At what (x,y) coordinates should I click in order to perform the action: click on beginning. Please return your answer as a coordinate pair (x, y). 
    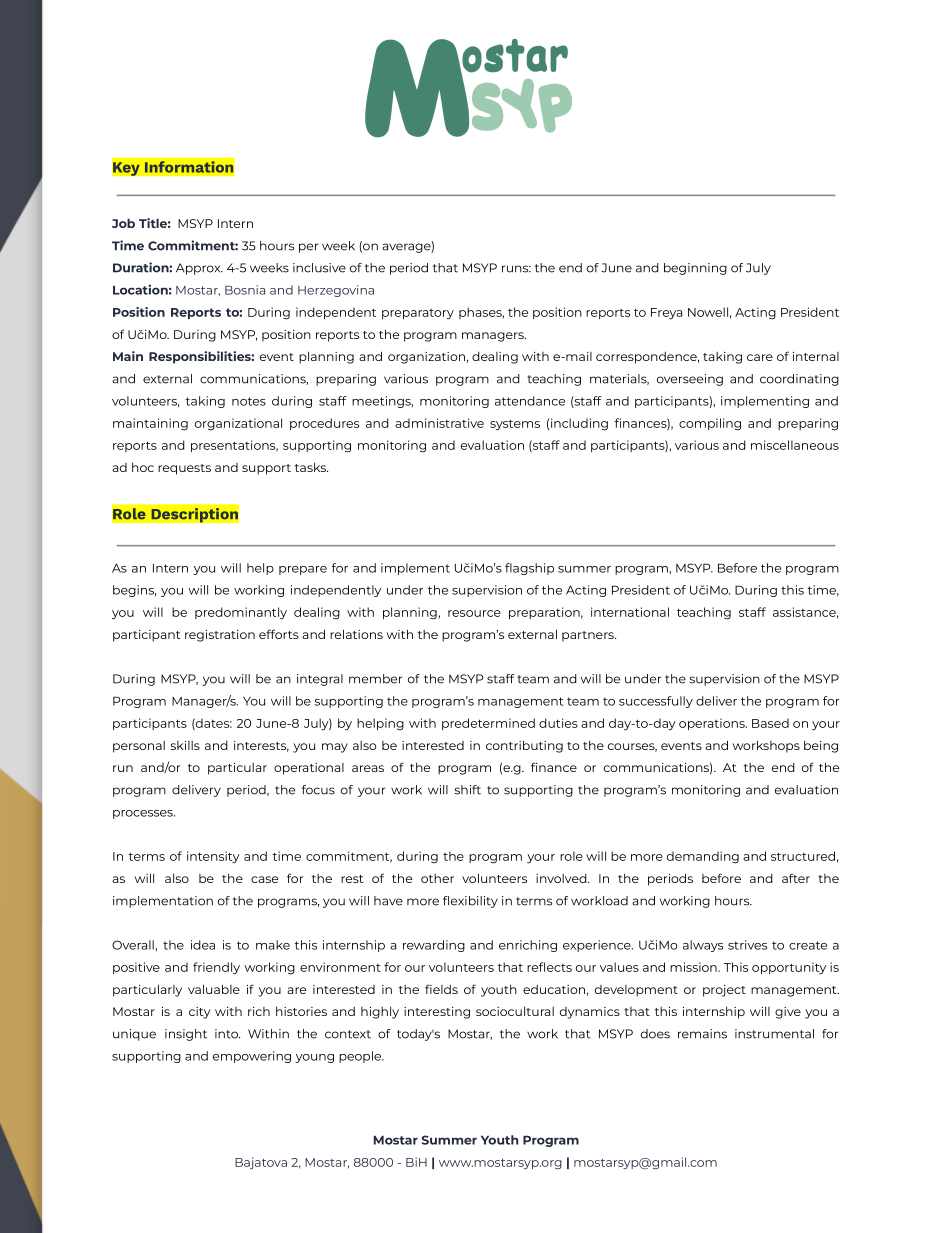
    Looking at the image, I should click on (695, 269).
